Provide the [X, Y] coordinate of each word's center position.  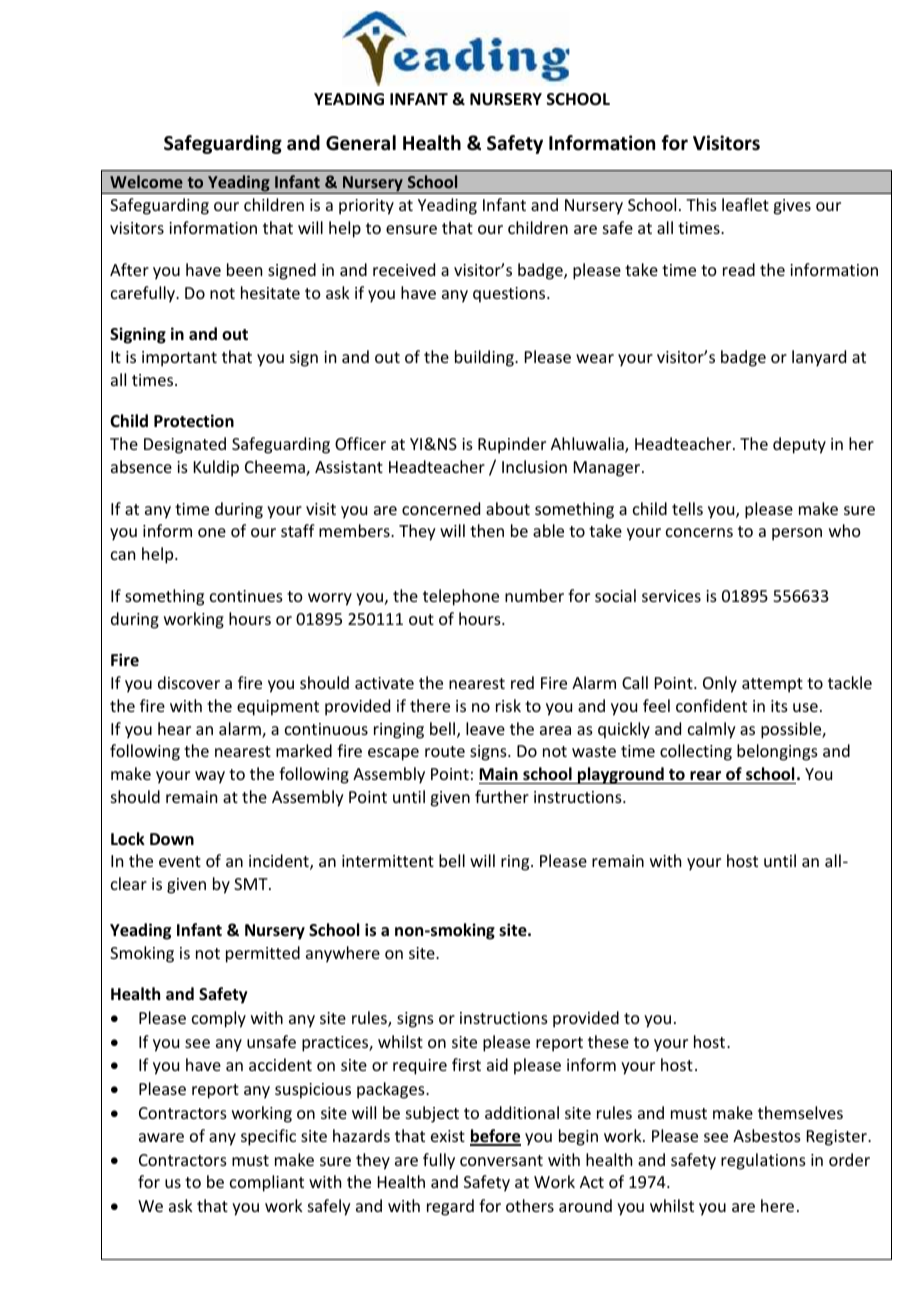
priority [366, 207]
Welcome [146, 181]
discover [189, 682]
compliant [267, 1183]
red [522, 682]
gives [792, 207]
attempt [772, 685]
